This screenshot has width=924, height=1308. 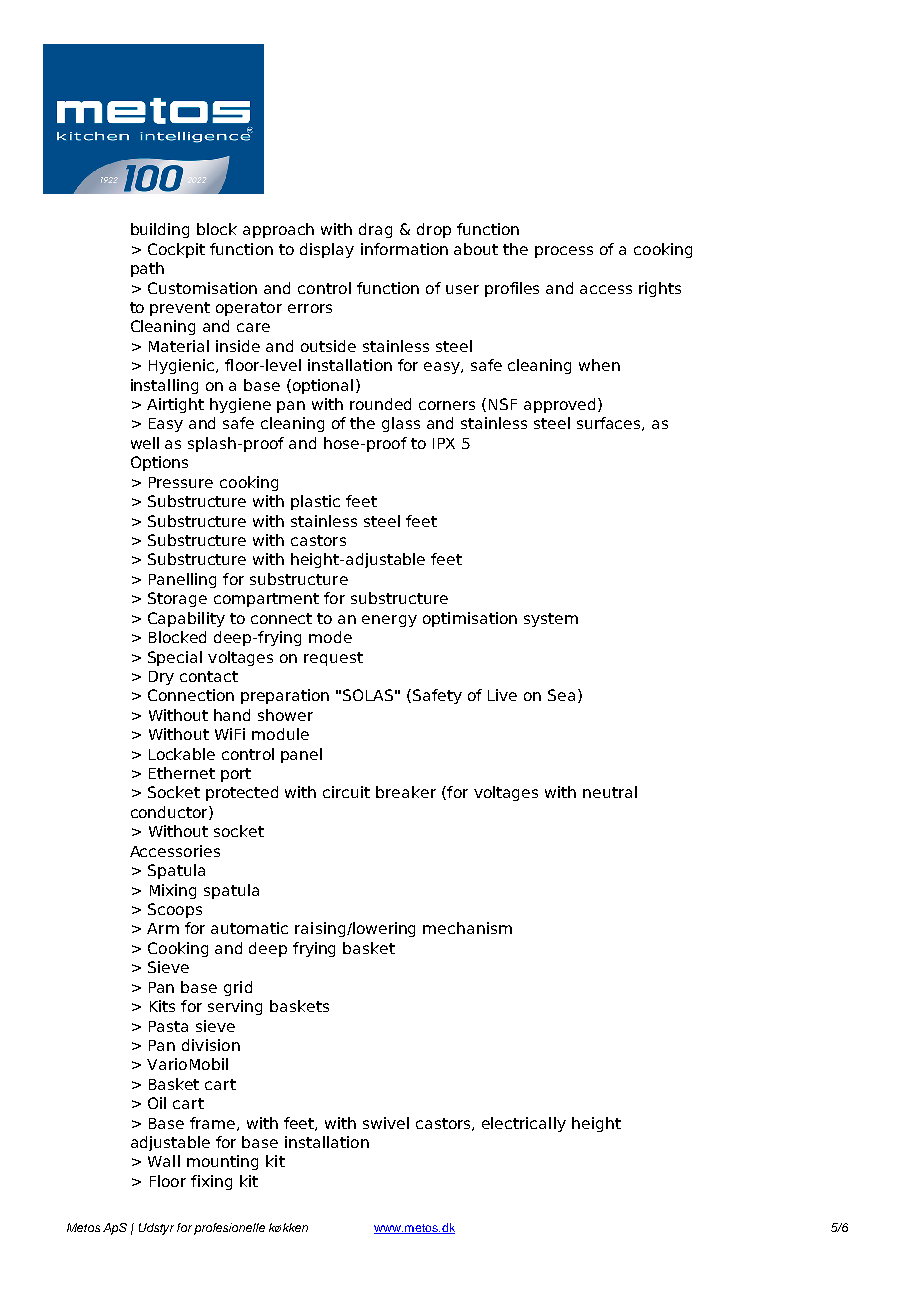 What do you see at coordinates (182, 773) in the screenshot?
I see `Ethernet` at bounding box center [182, 773].
